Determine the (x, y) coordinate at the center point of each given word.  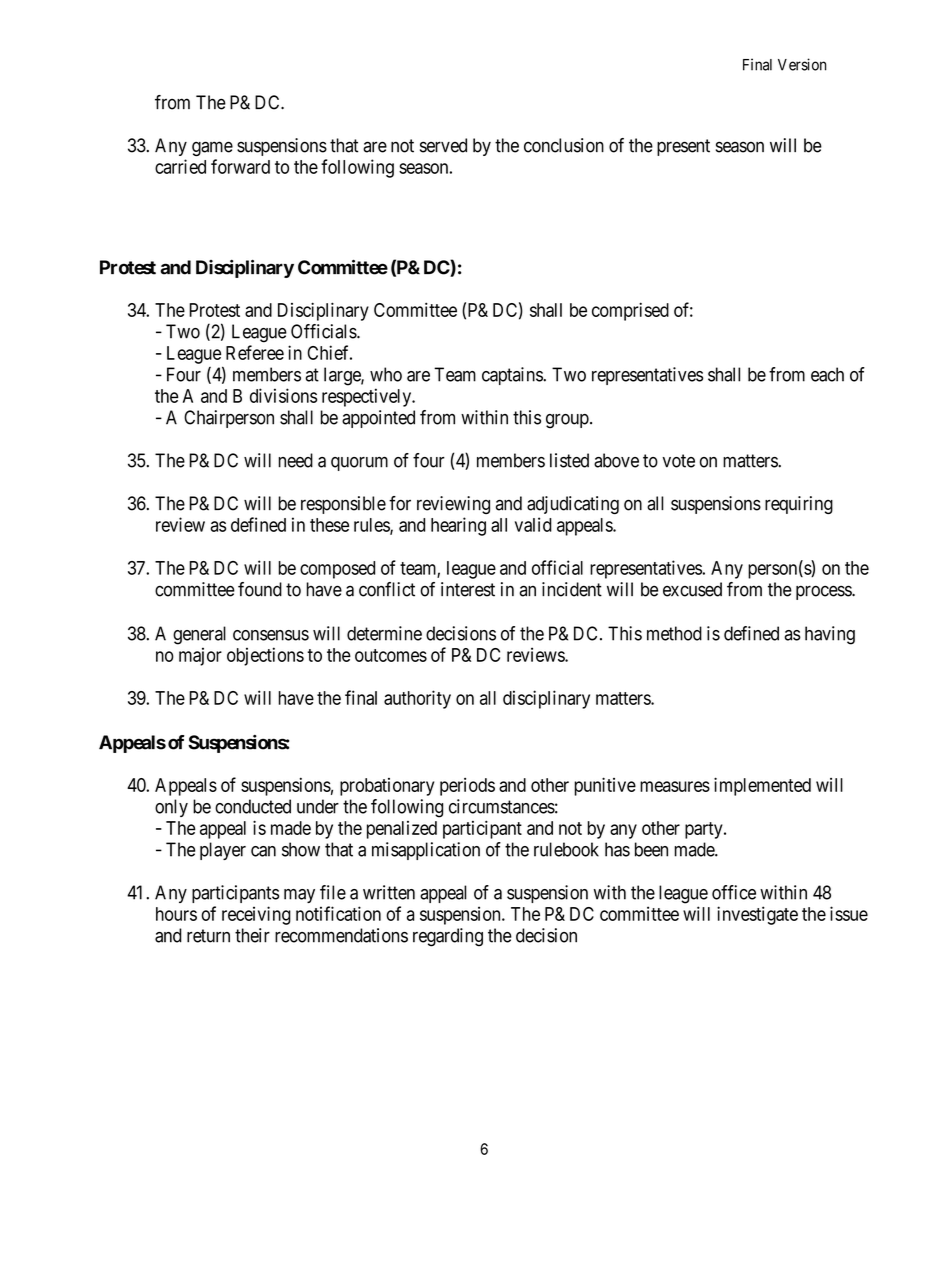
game (212, 148)
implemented (762, 786)
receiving (256, 915)
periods (467, 787)
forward (240, 166)
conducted (253, 806)
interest (468, 589)
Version (802, 64)
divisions (283, 395)
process (824, 592)
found (260, 589)
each (827, 374)
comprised (630, 311)
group (567, 421)
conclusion (564, 145)
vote (678, 461)
